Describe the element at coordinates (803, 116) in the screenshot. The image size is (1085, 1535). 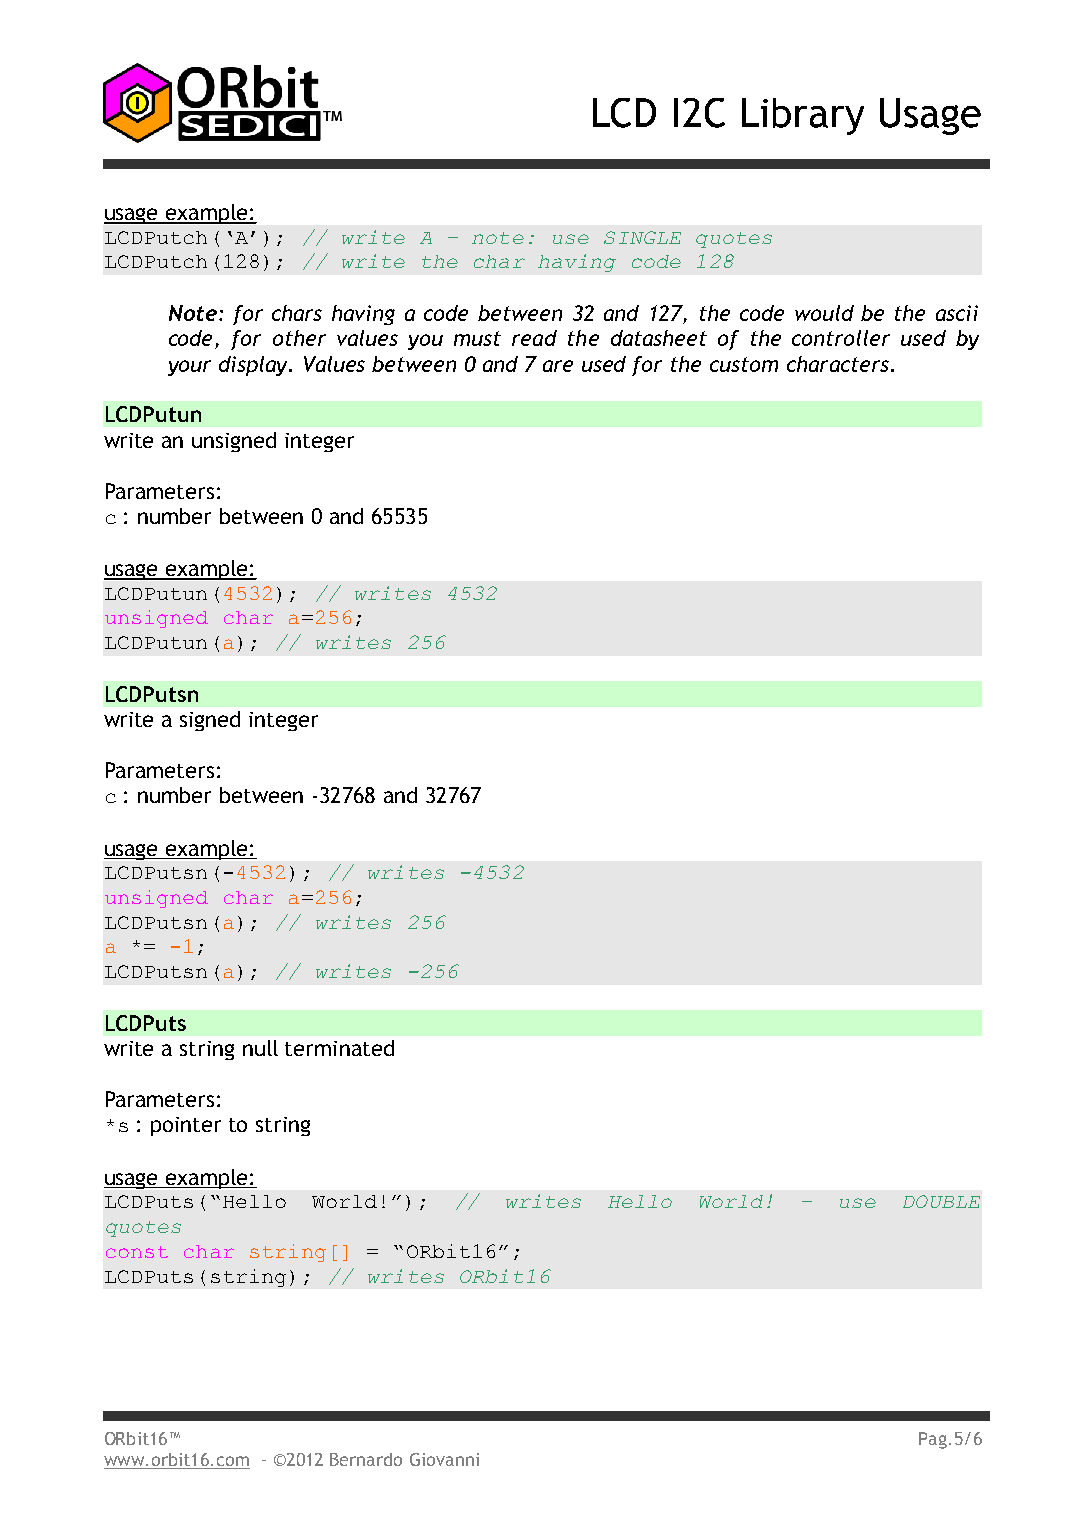
I see `Library` at that location.
